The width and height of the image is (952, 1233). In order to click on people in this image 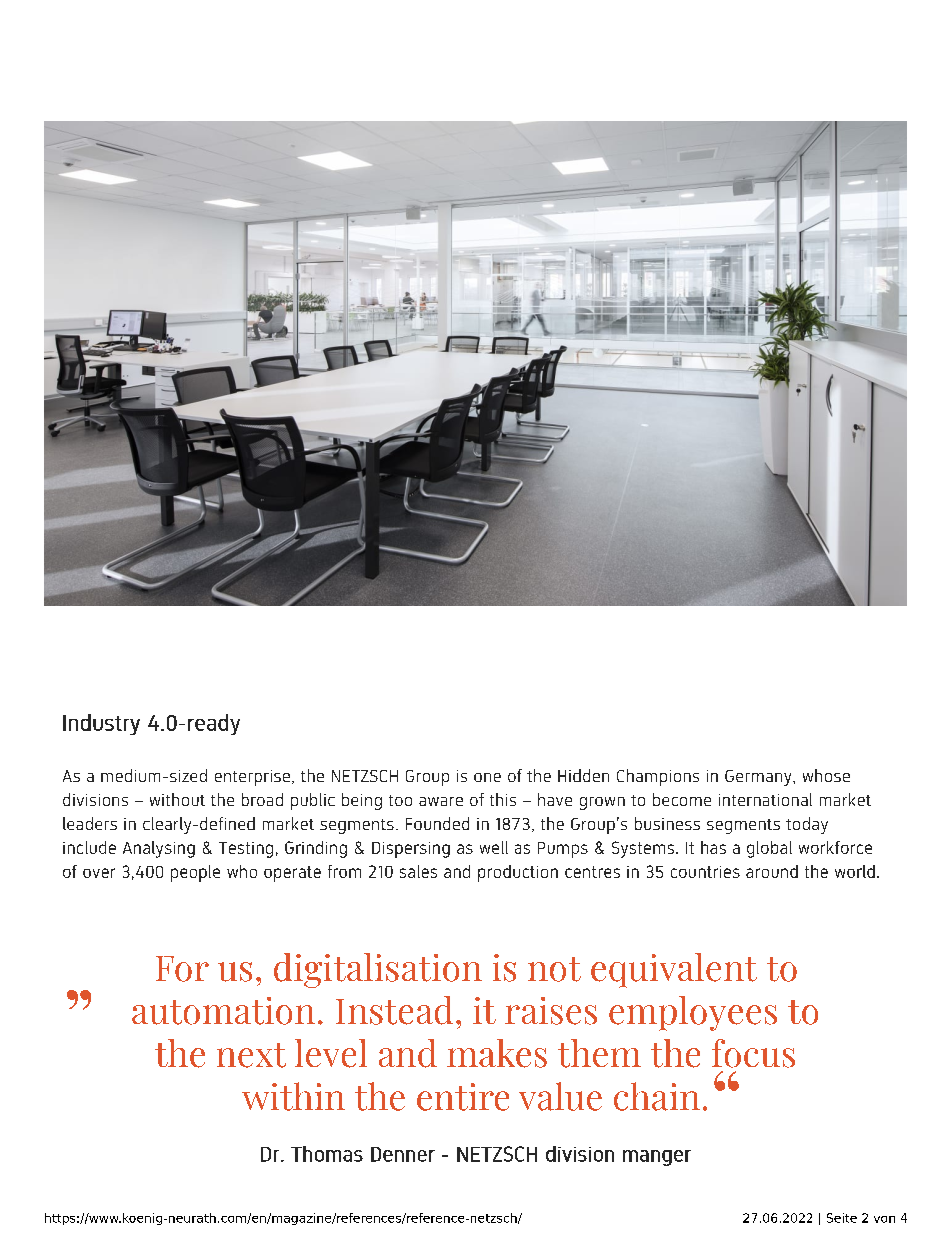, I will do `click(195, 873)`.
